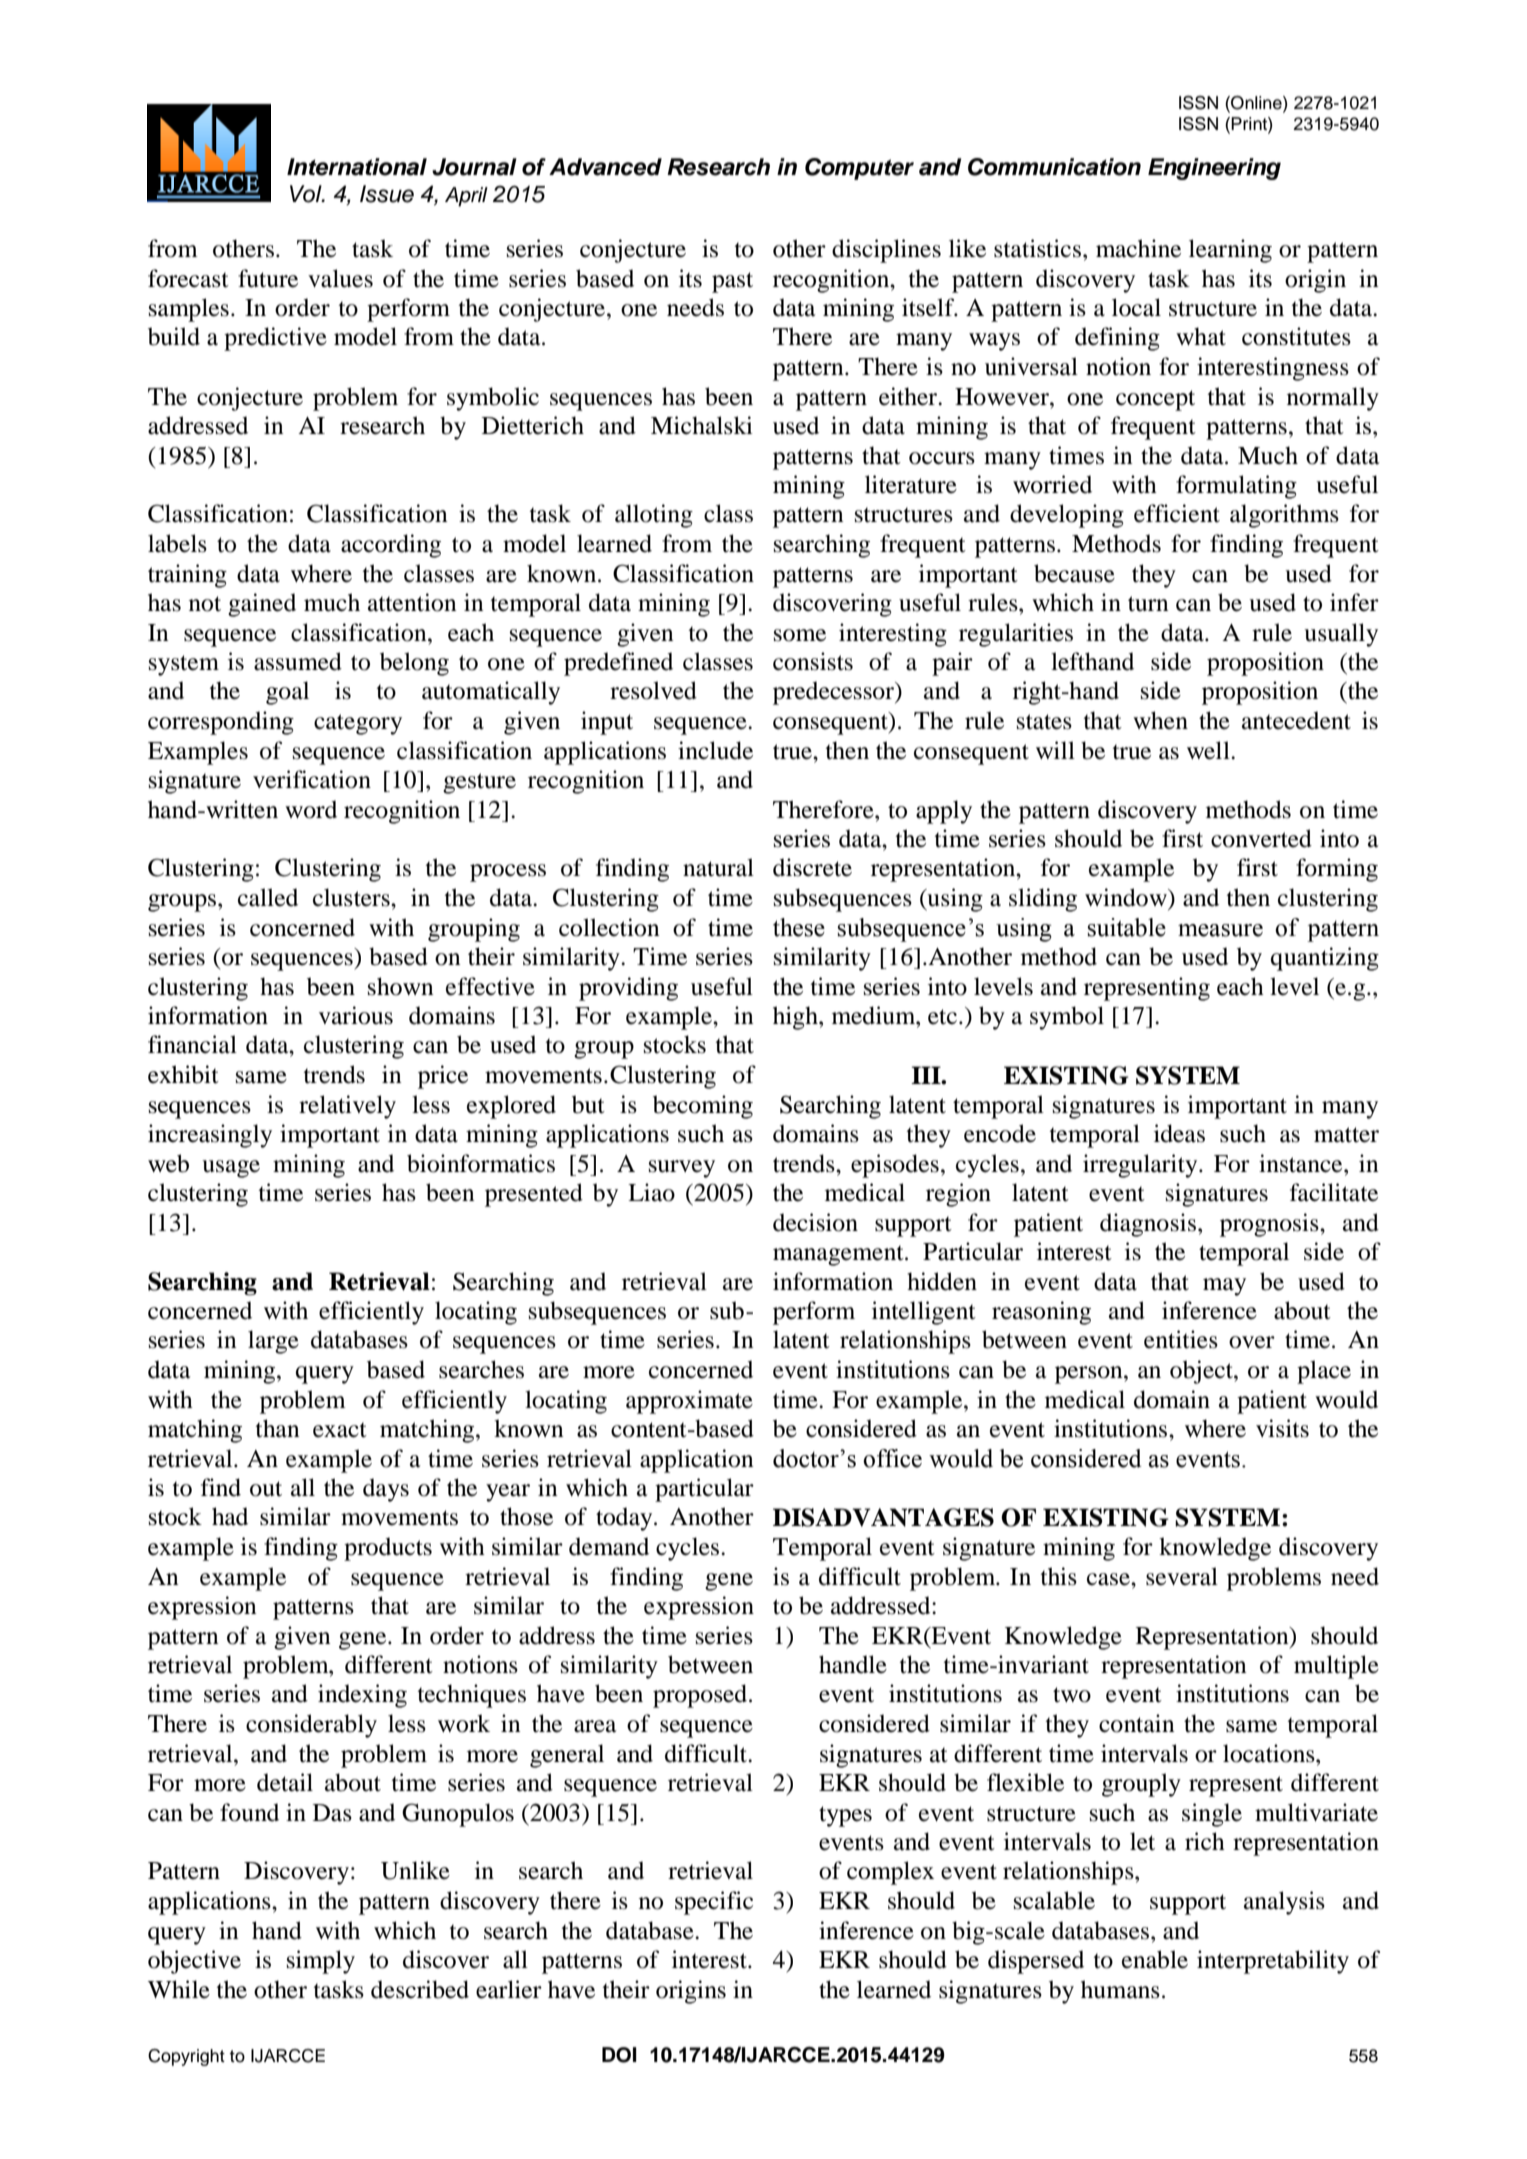 Image resolution: width=1527 pixels, height=2159 pixels. What do you see at coordinates (732, 282) in the image?
I see `past` at bounding box center [732, 282].
